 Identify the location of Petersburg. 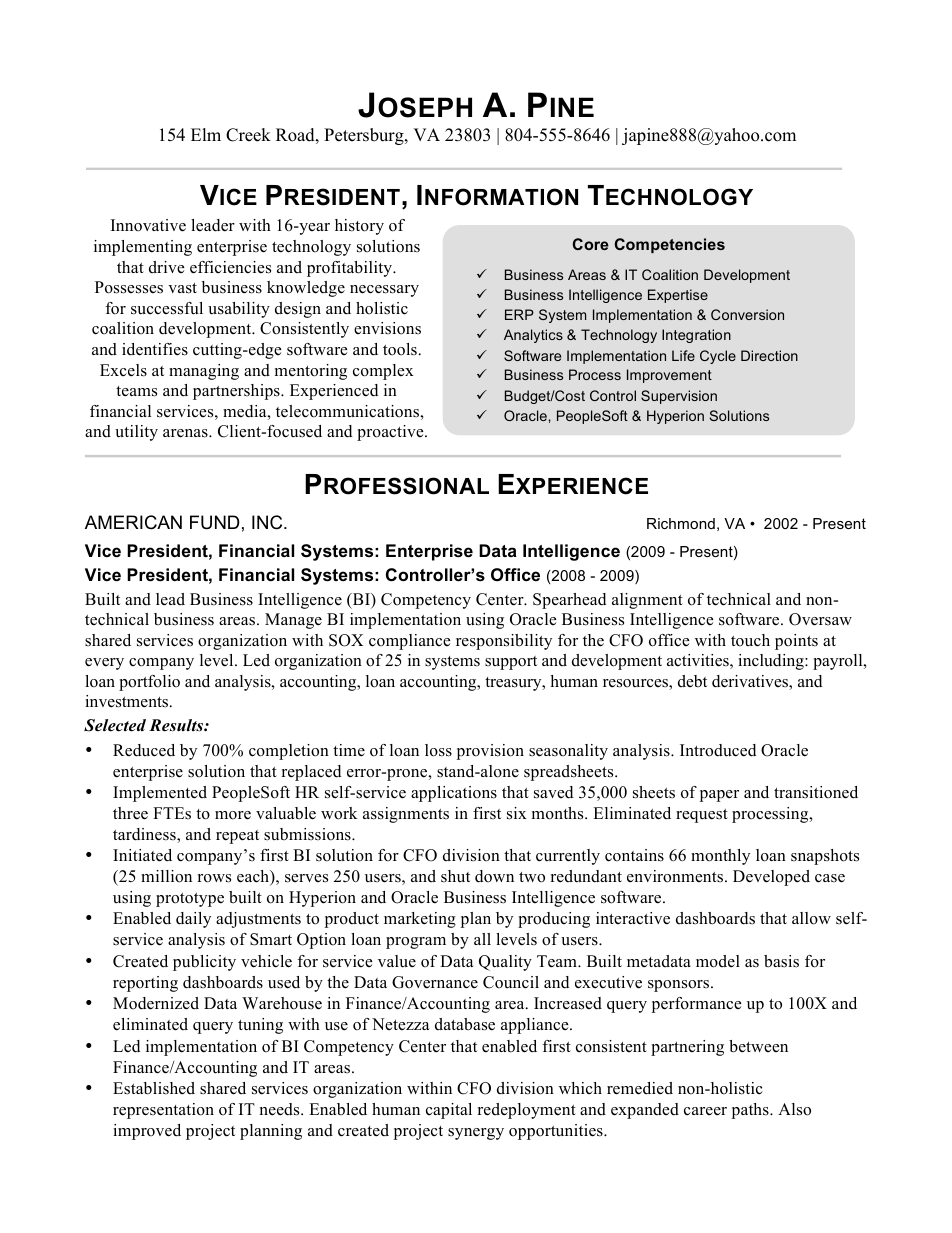
(365, 136).
